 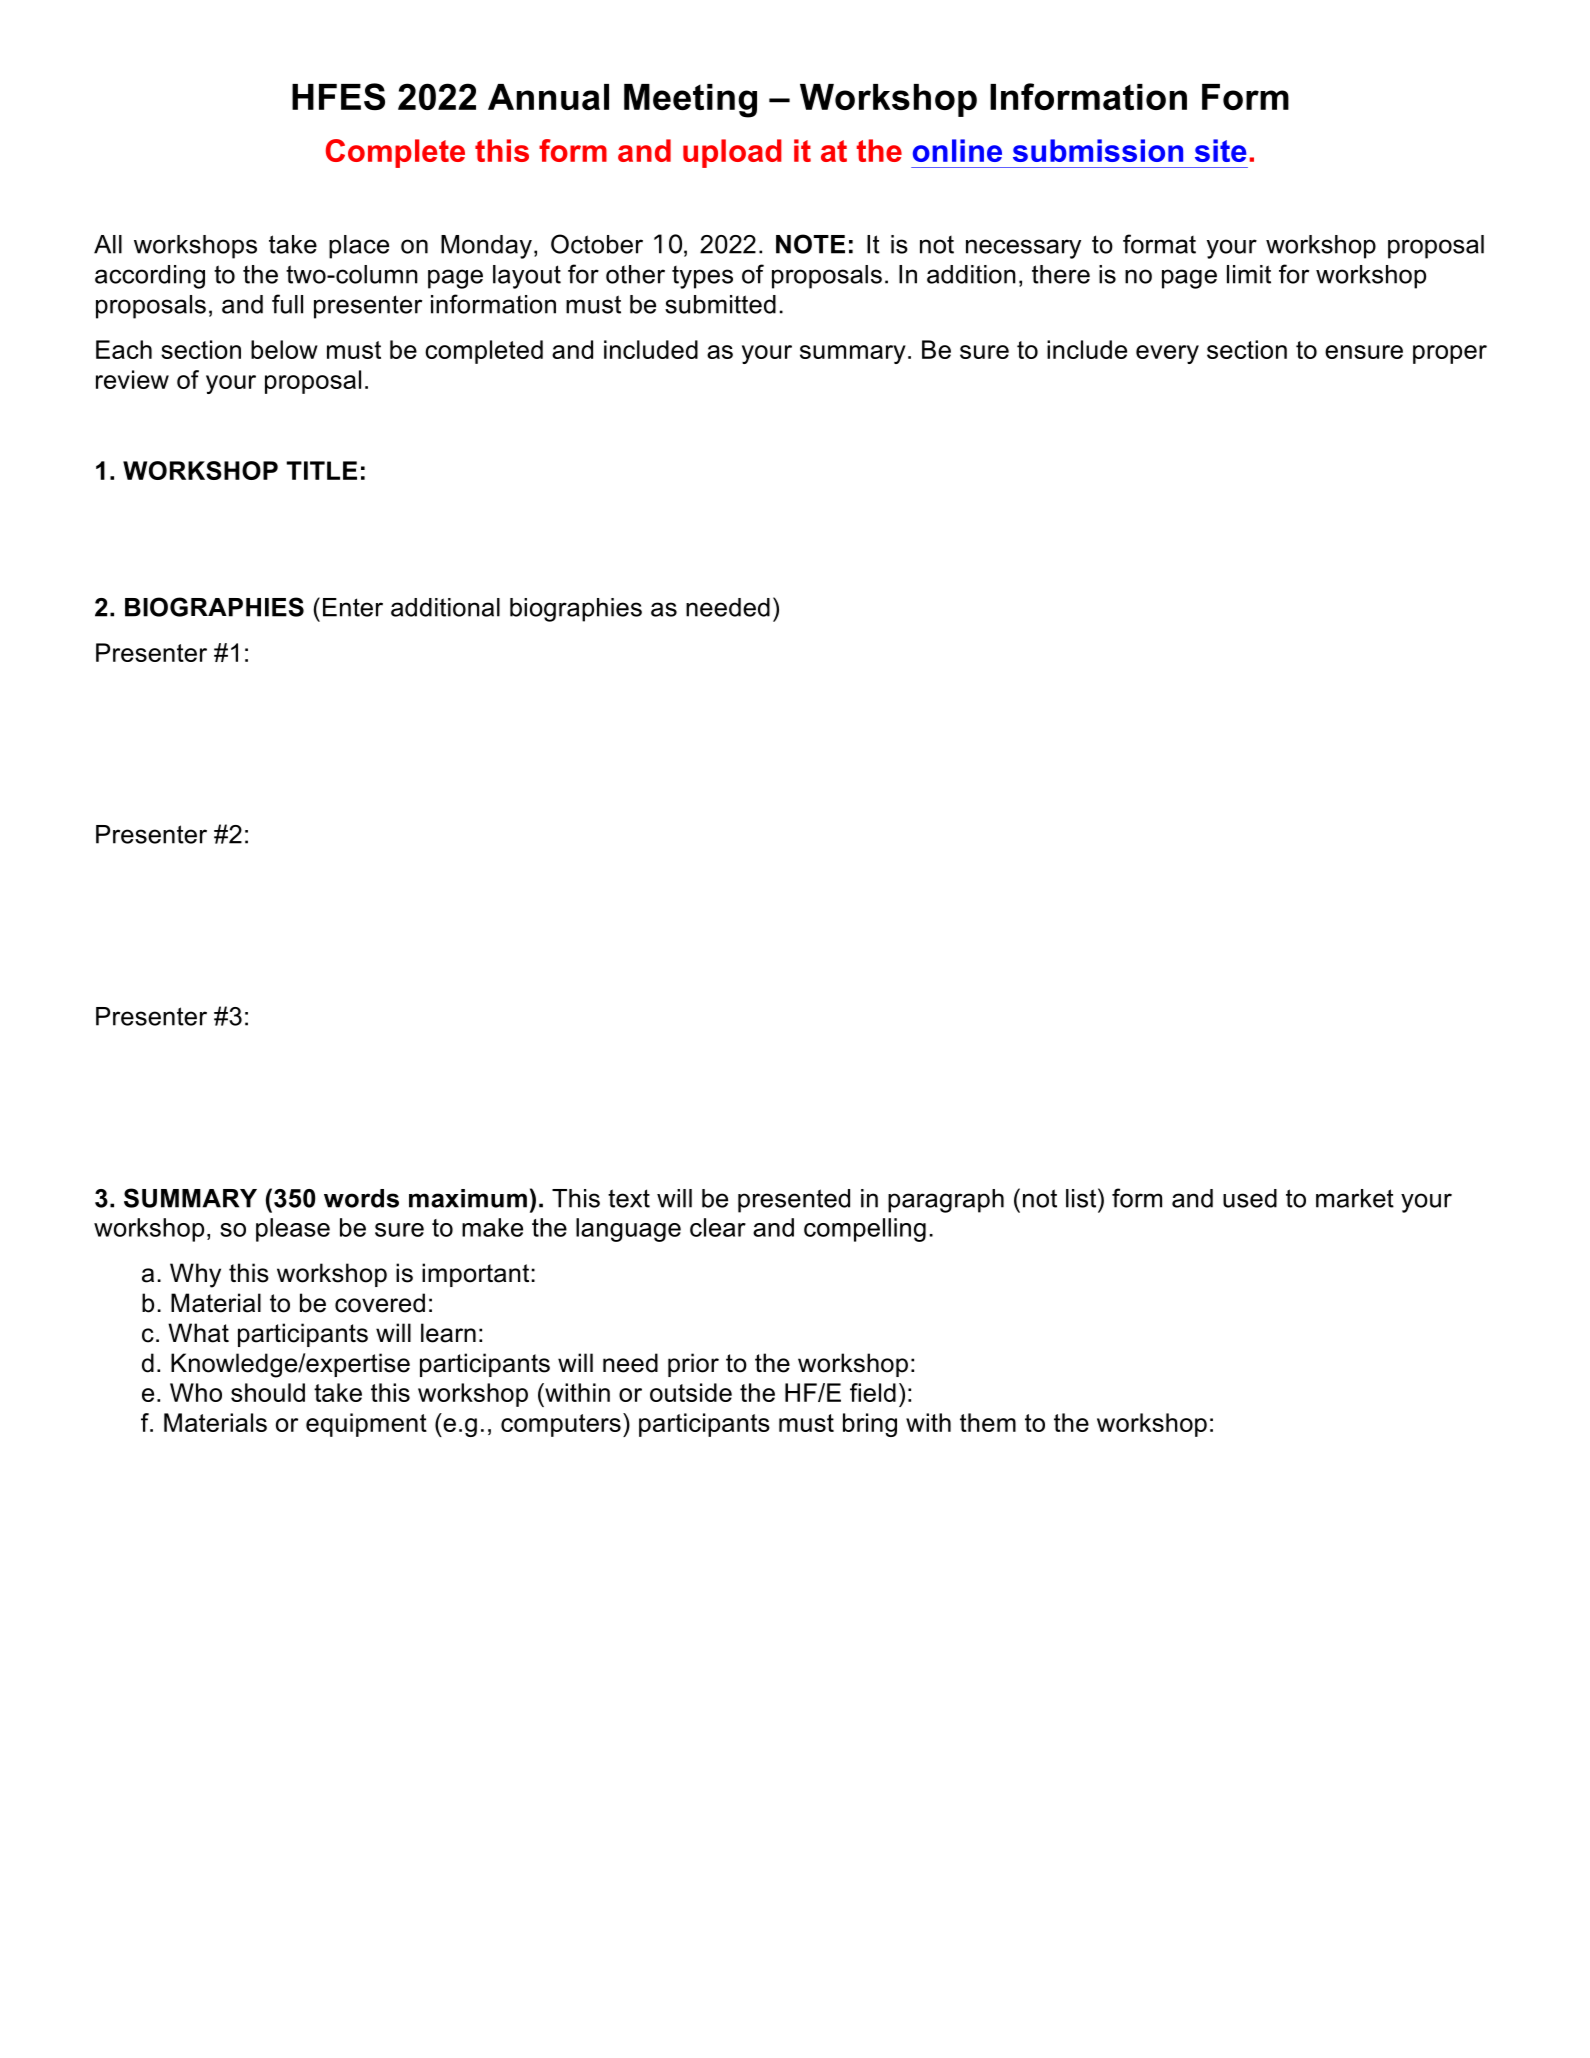 What do you see at coordinates (268, 1392) in the image?
I see `should` at bounding box center [268, 1392].
